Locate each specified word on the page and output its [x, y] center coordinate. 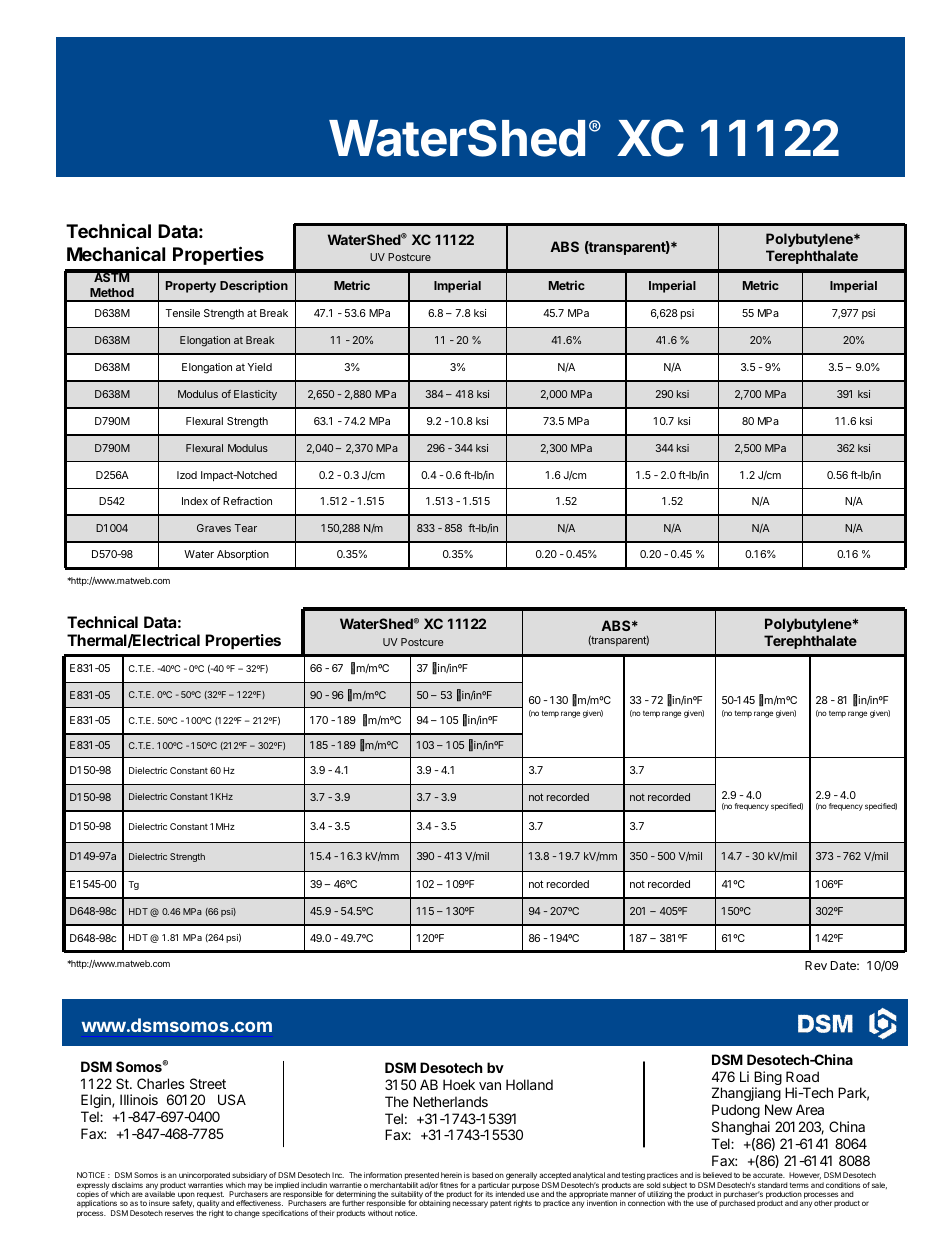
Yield [260, 367]
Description [254, 286]
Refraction [247, 501]
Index [195, 501]
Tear [246, 528]
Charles [161, 1083]
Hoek [459, 1084]
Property [191, 287]
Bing [767, 1079]
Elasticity [255, 395]
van [490, 1086]
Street [208, 1083]
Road [802, 1076]
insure [159, 1203]
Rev [816, 965]
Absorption [243, 555]
